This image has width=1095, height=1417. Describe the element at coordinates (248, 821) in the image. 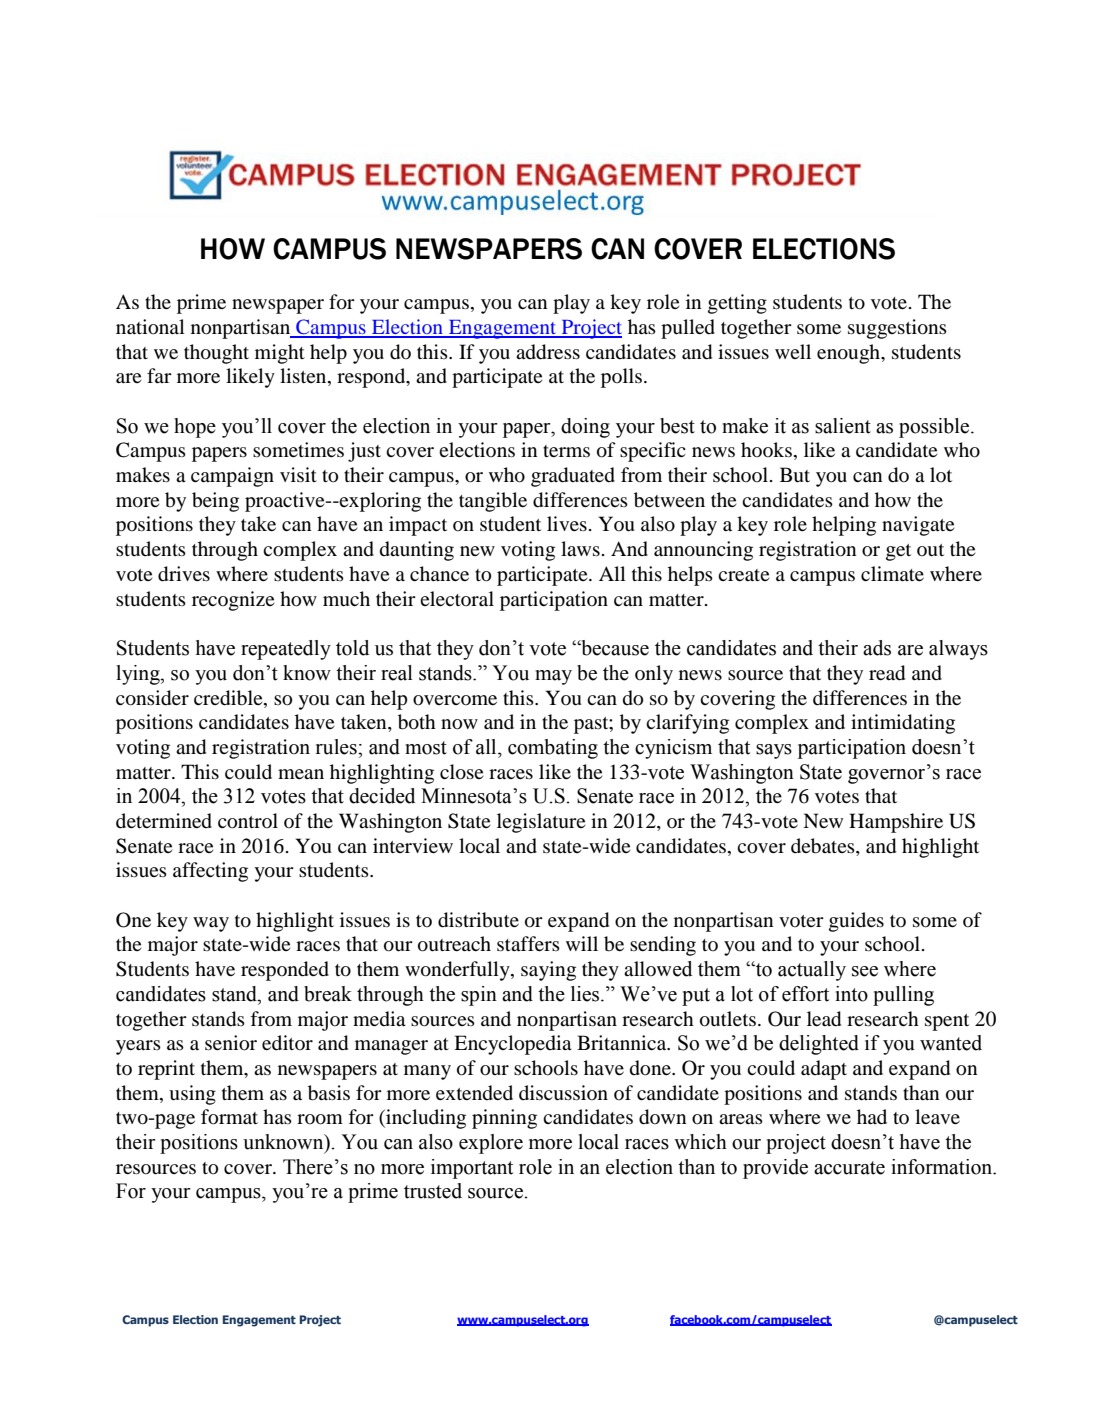

I see `control` at that location.
